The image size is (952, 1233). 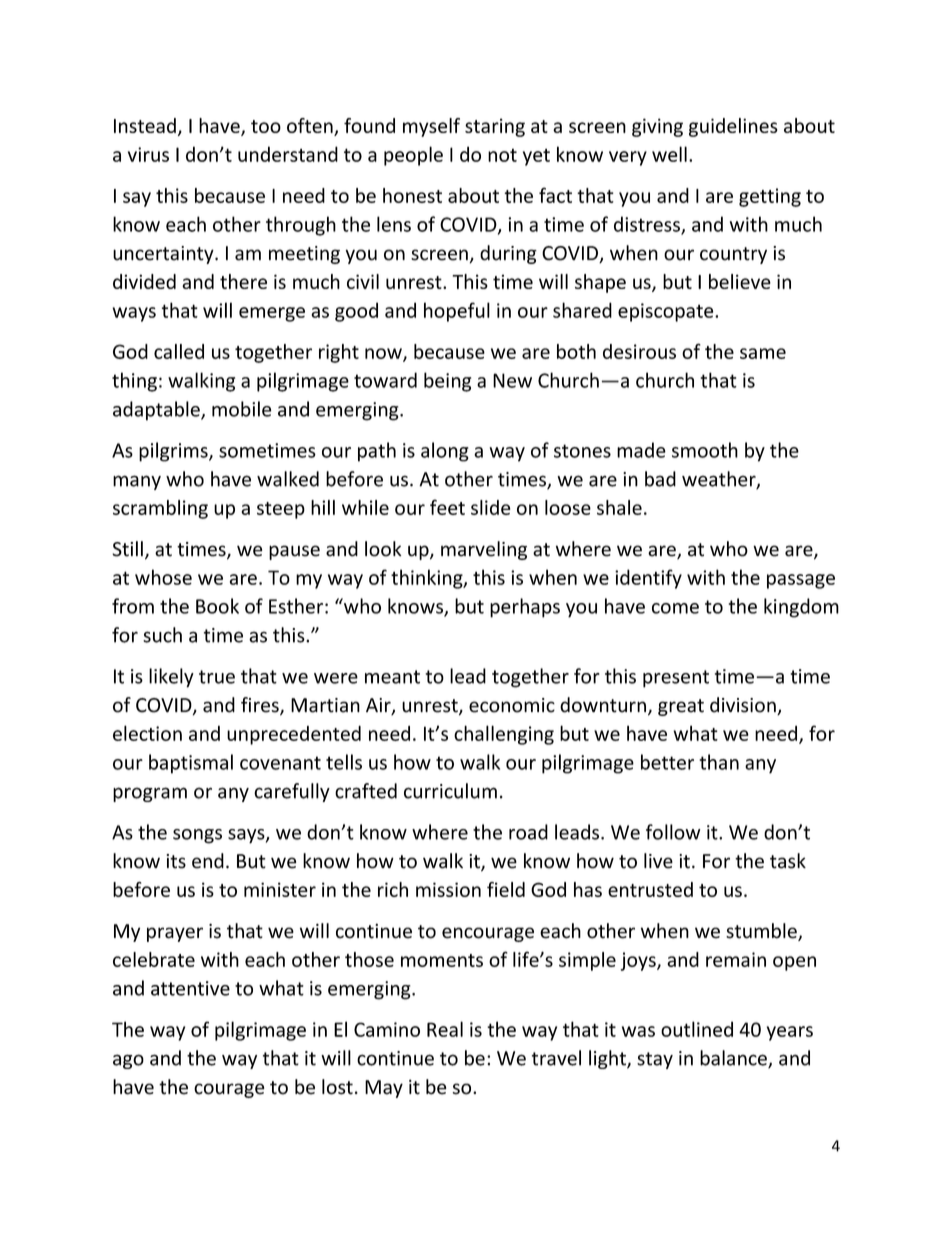 What do you see at coordinates (450, 791) in the screenshot?
I see `curriculum` at bounding box center [450, 791].
